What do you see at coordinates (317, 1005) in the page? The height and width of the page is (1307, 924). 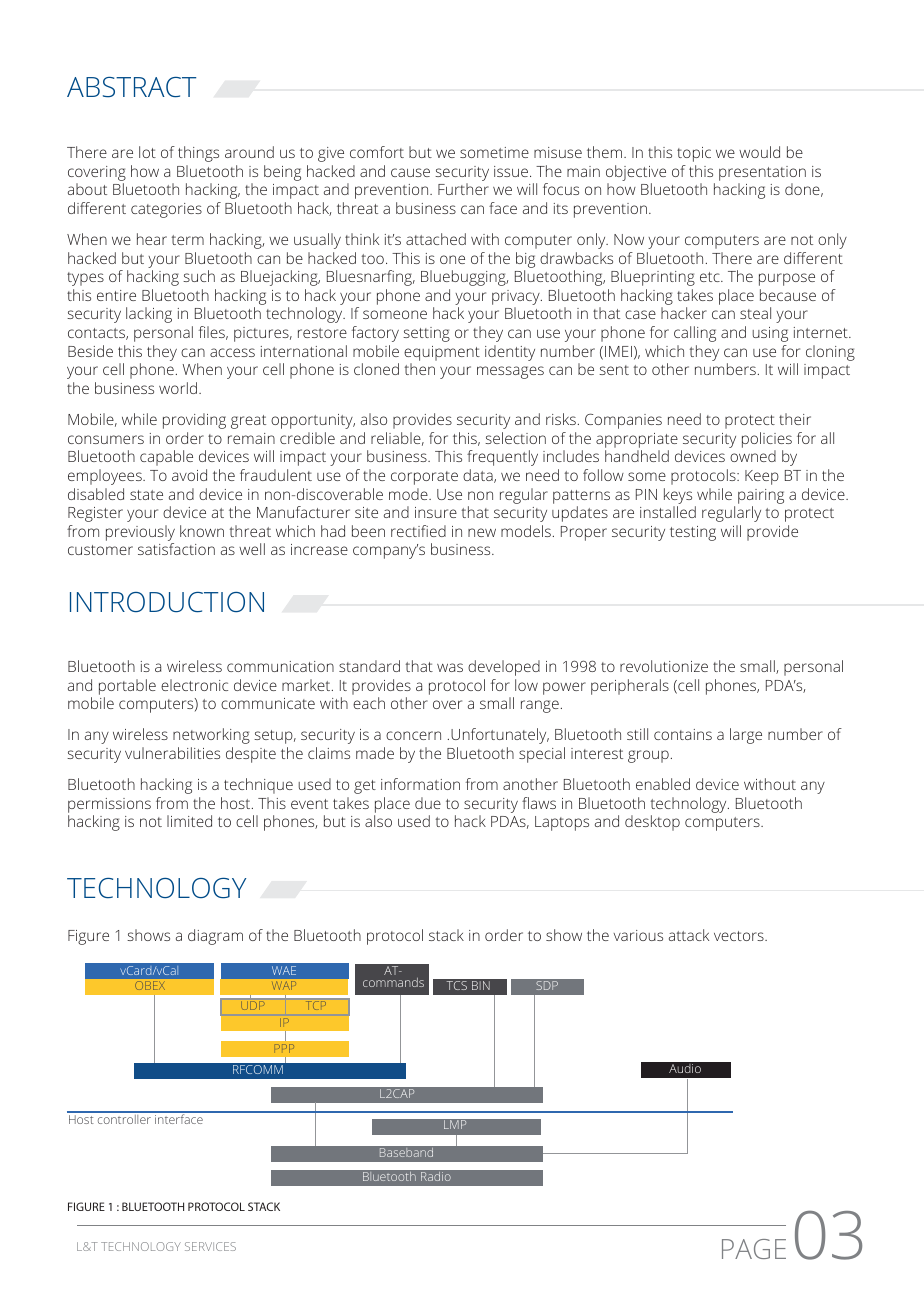 I see `TCP` at bounding box center [317, 1005].
